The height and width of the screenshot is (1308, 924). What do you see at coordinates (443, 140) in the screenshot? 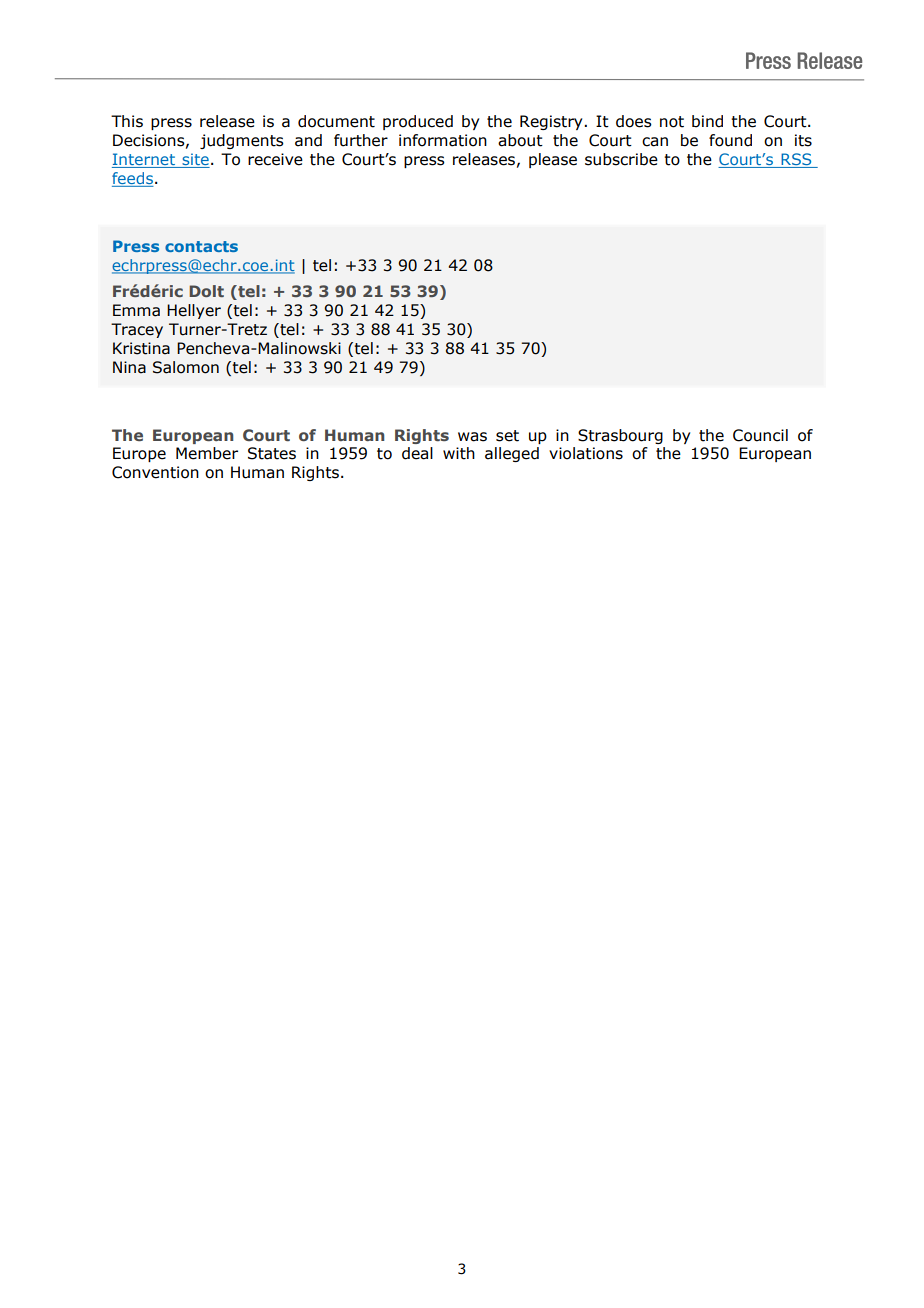
I see `information` at bounding box center [443, 140].
